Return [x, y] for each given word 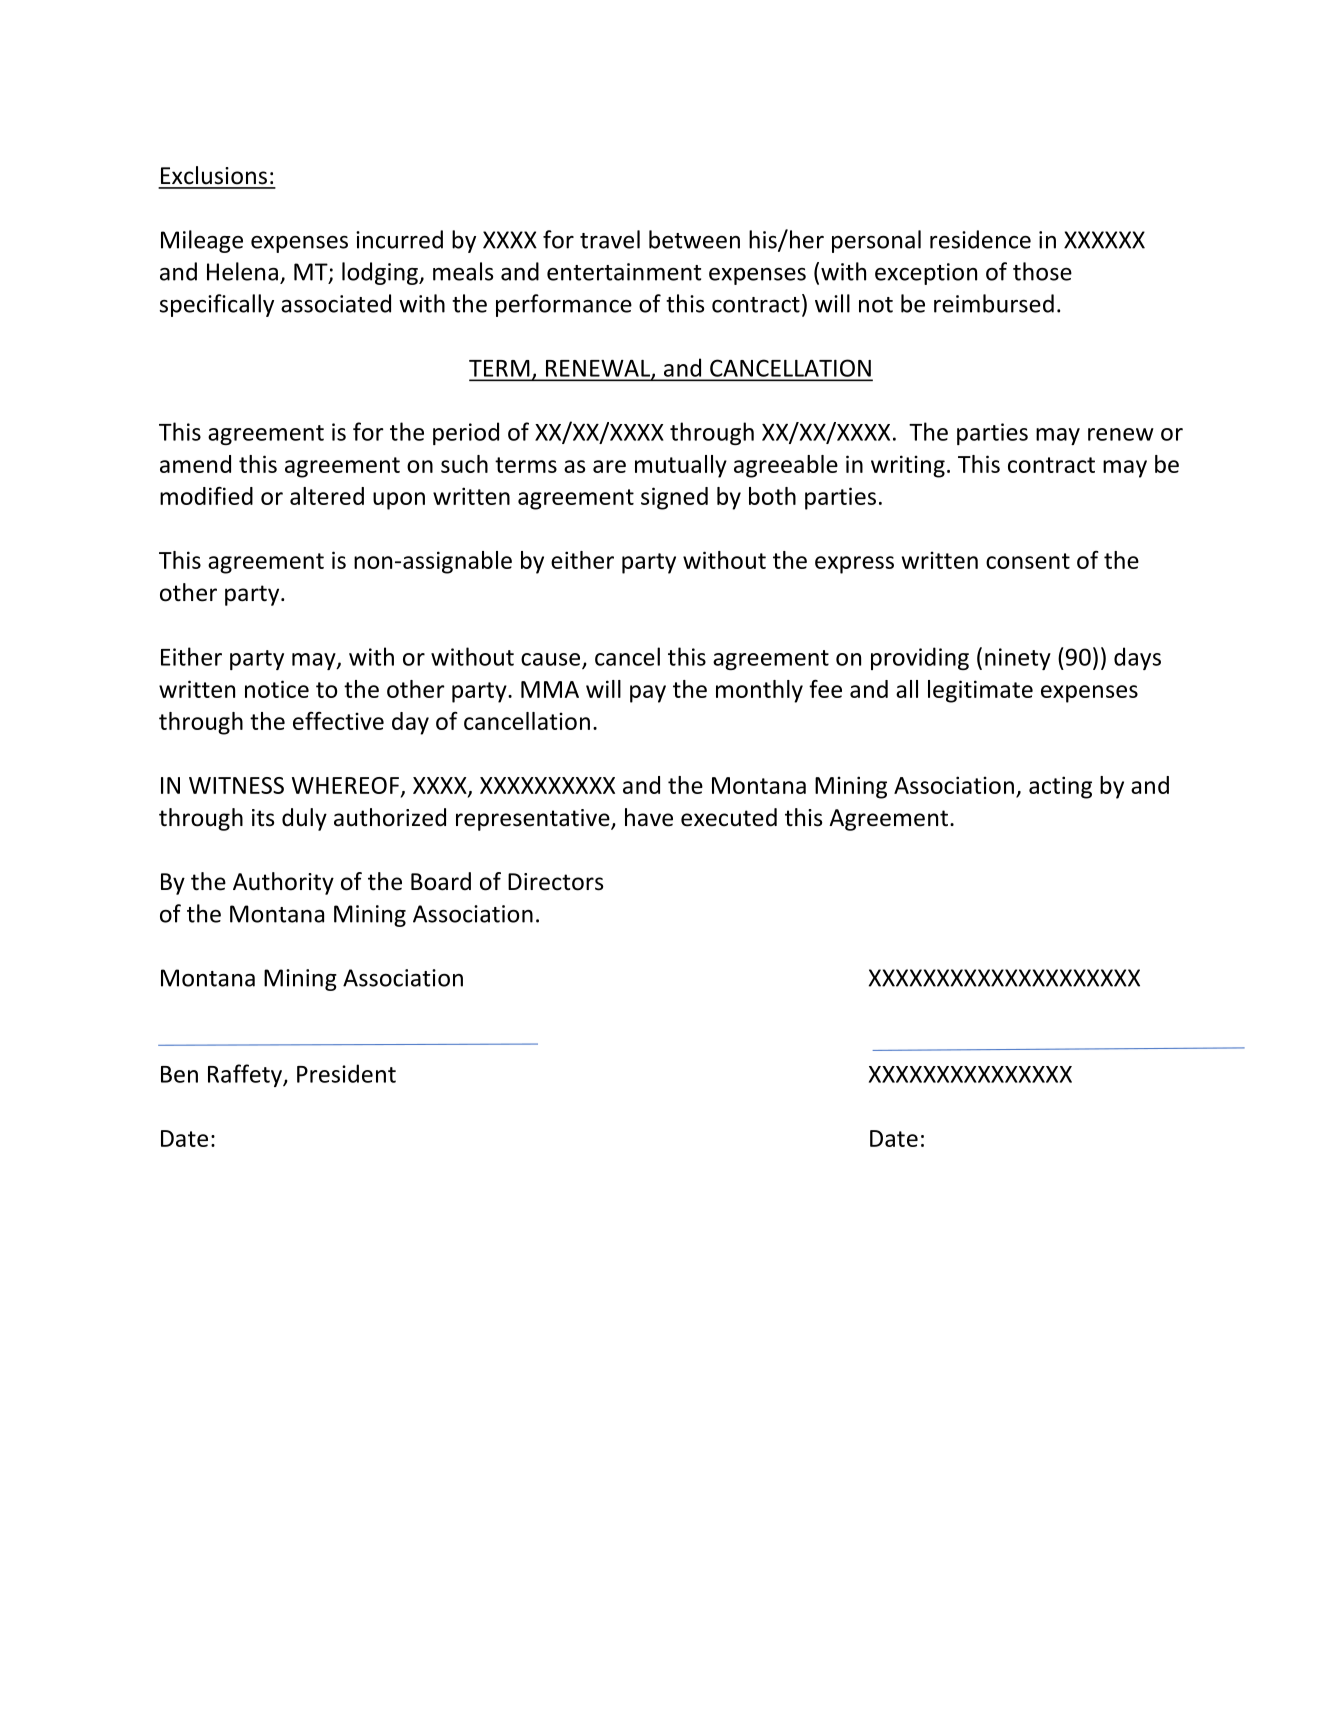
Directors [555, 882]
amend [195, 464]
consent [1028, 561]
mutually [681, 466]
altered [327, 496]
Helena [242, 271]
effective [338, 721]
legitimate [980, 691]
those [1042, 271]
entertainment [624, 272]
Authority [283, 883]
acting [1060, 787]
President [346, 1073]
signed [674, 498]
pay [648, 694]
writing [908, 466]
